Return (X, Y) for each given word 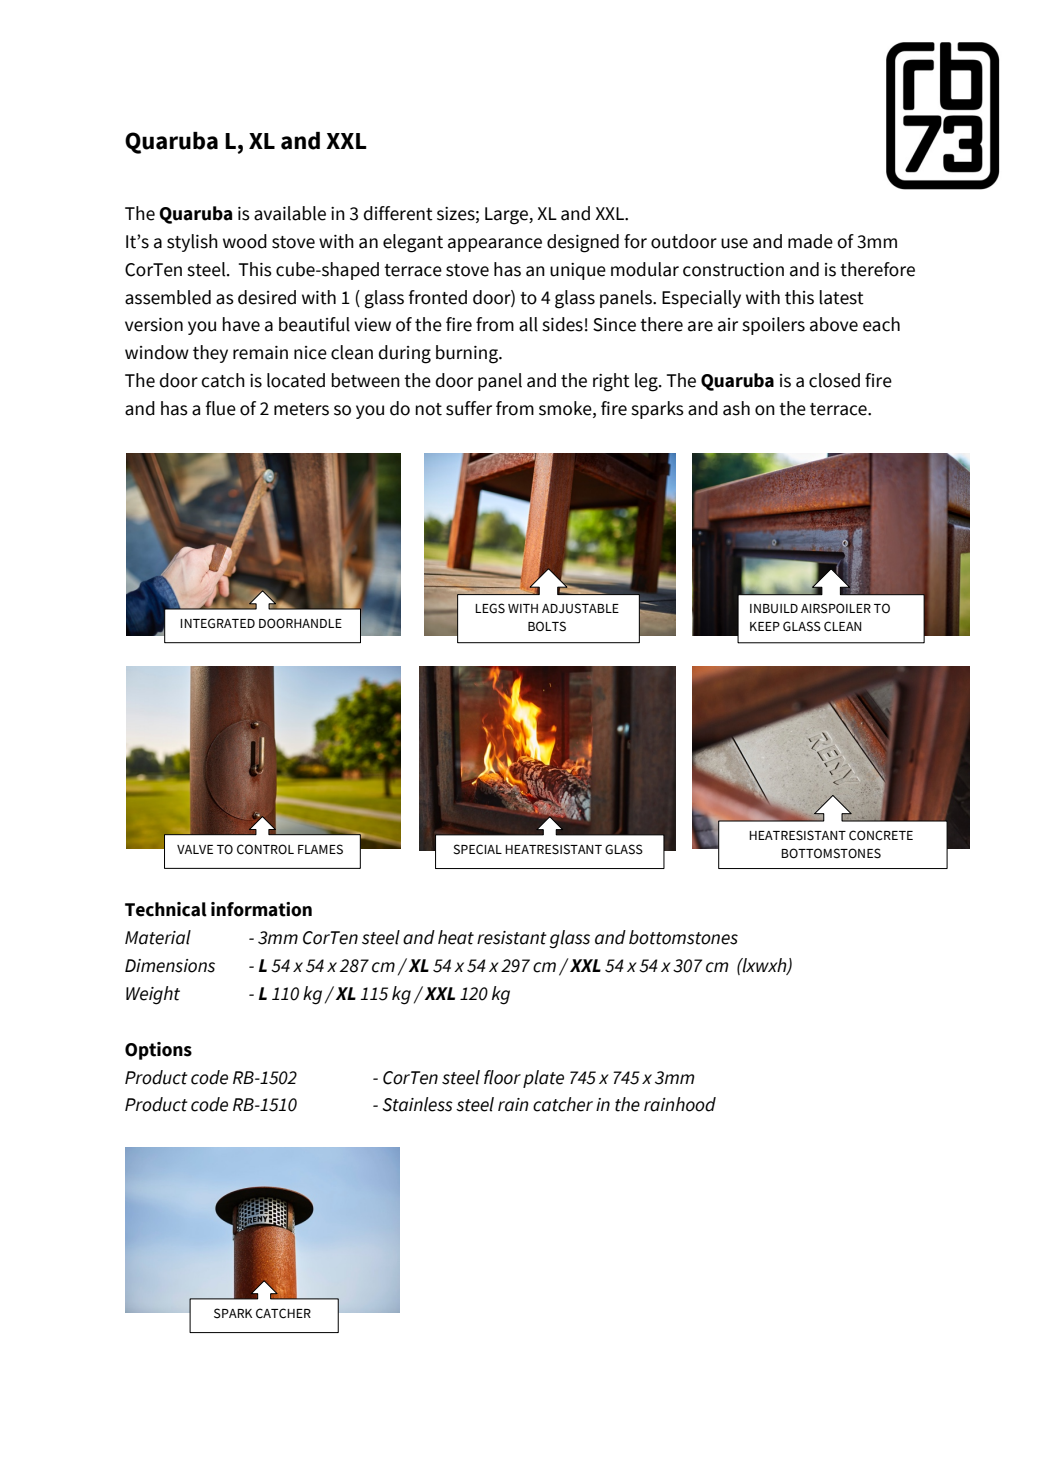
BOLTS (547, 626)
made (810, 241)
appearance (495, 245)
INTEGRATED (217, 623)
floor (502, 1077)
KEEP (765, 626)
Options (158, 1051)
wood (245, 241)
